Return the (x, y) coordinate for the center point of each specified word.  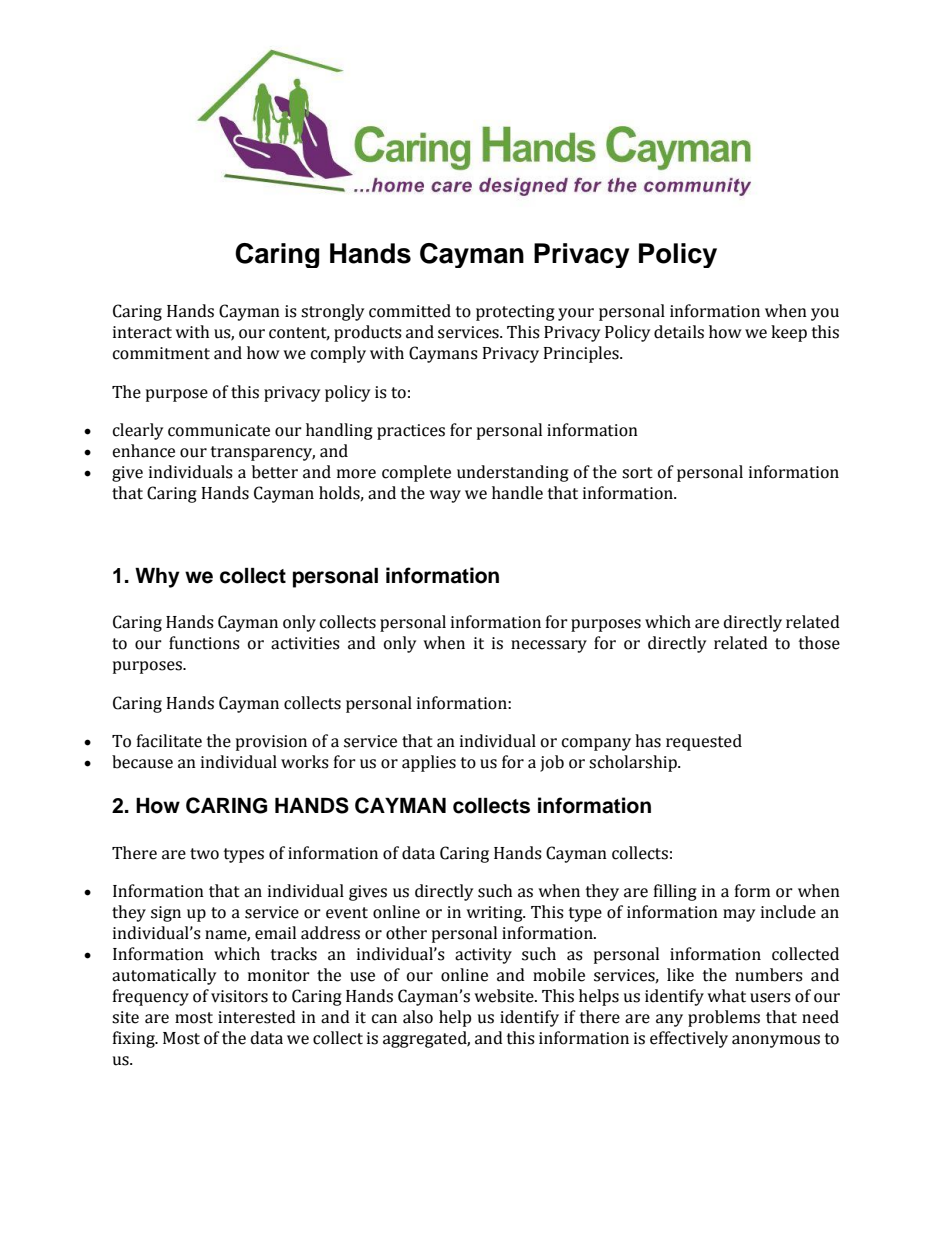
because (142, 762)
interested (257, 1017)
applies (429, 763)
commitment (161, 353)
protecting (515, 313)
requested (704, 742)
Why (157, 578)
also (418, 1017)
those (819, 643)
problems (724, 1018)
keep (789, 333)
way (445, 496)
